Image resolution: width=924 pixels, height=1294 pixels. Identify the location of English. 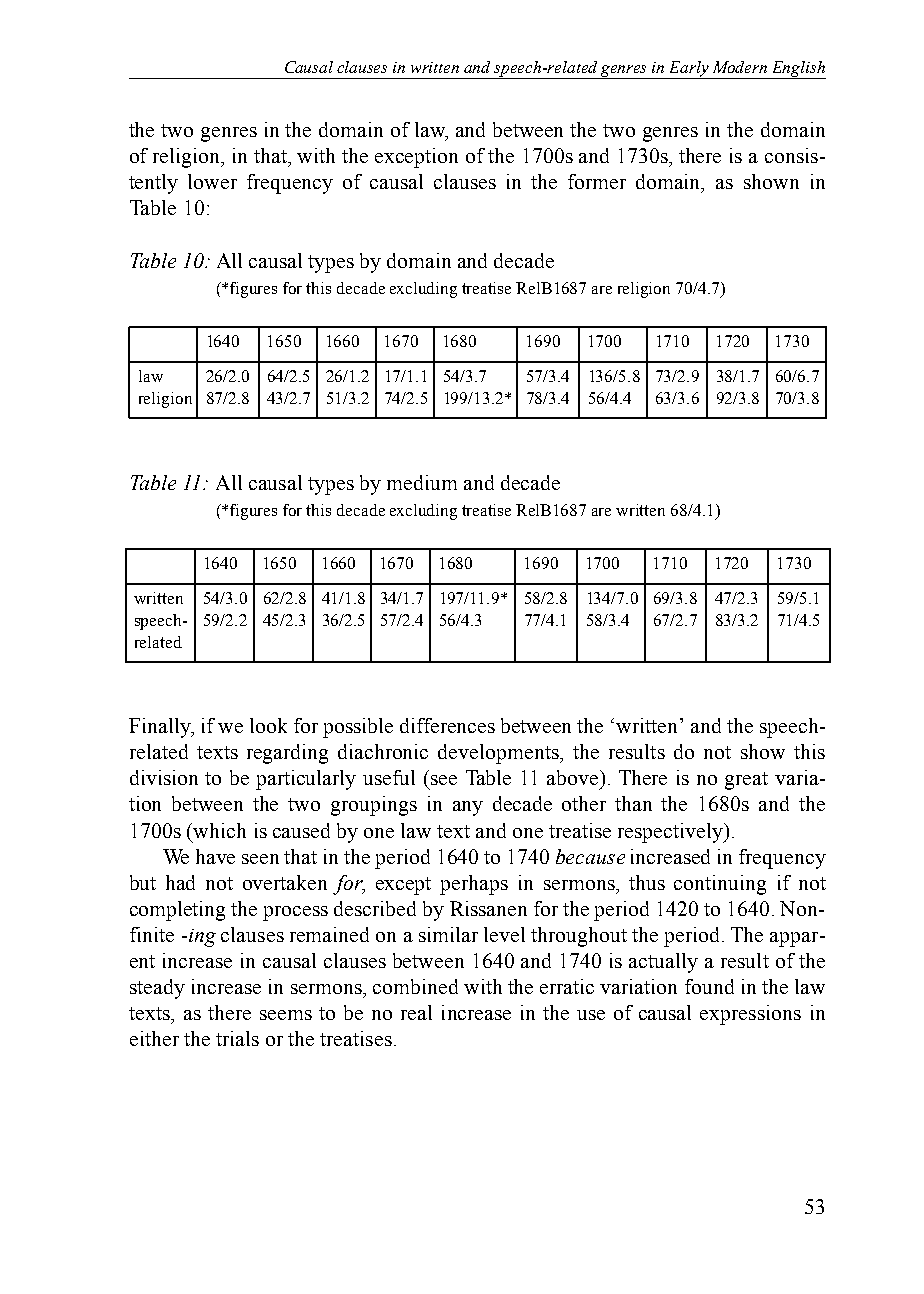
(798, 70).
